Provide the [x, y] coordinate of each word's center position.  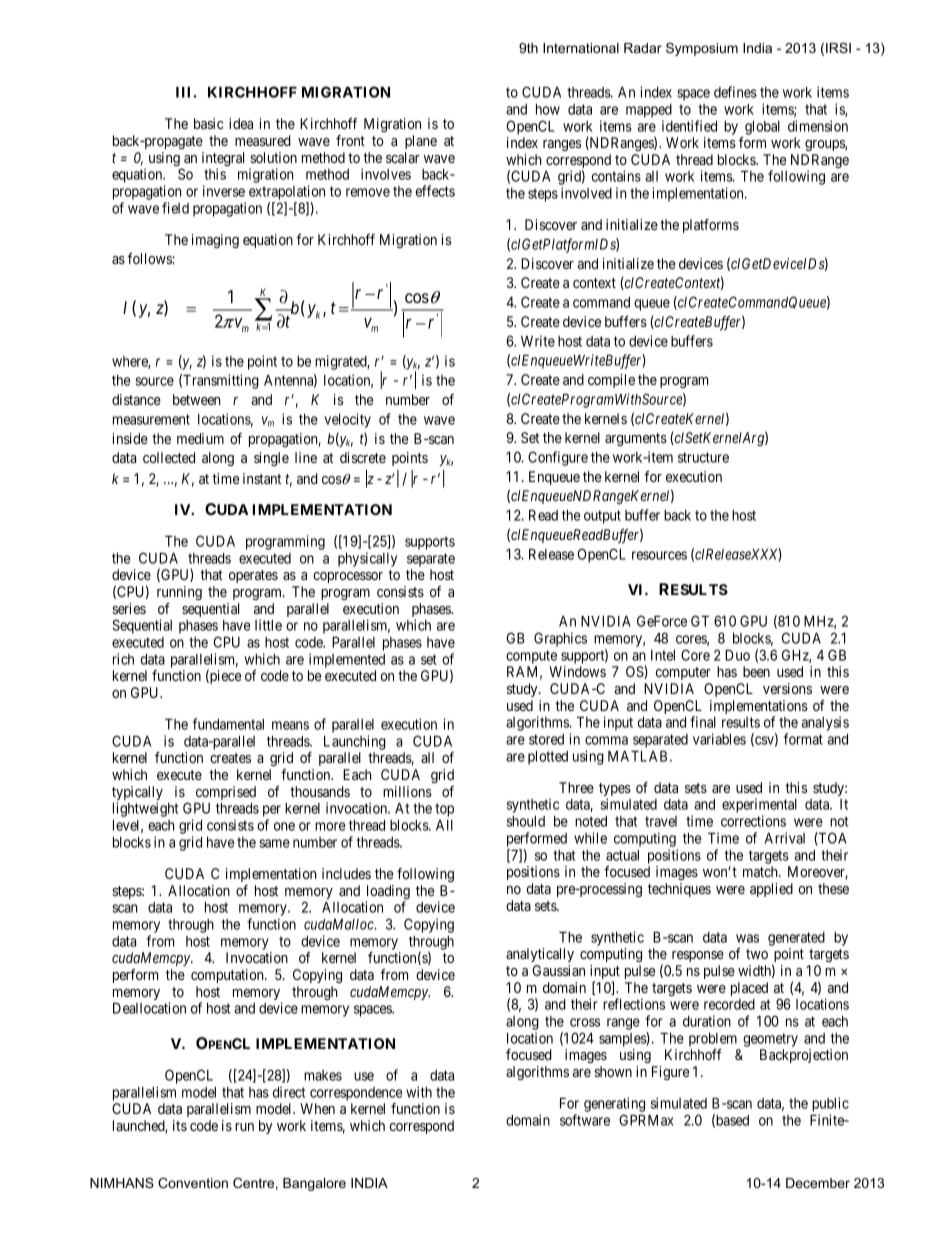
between [196, 399]
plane [421, 142]
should [526, 821]
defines [735, 92]
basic [208, 123]
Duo [737, 655]
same [275, 843]
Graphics [560, 639]
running [179, 593]
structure [703, 457]
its [180, 1125]
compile [611, 381]
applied [771, 890]
